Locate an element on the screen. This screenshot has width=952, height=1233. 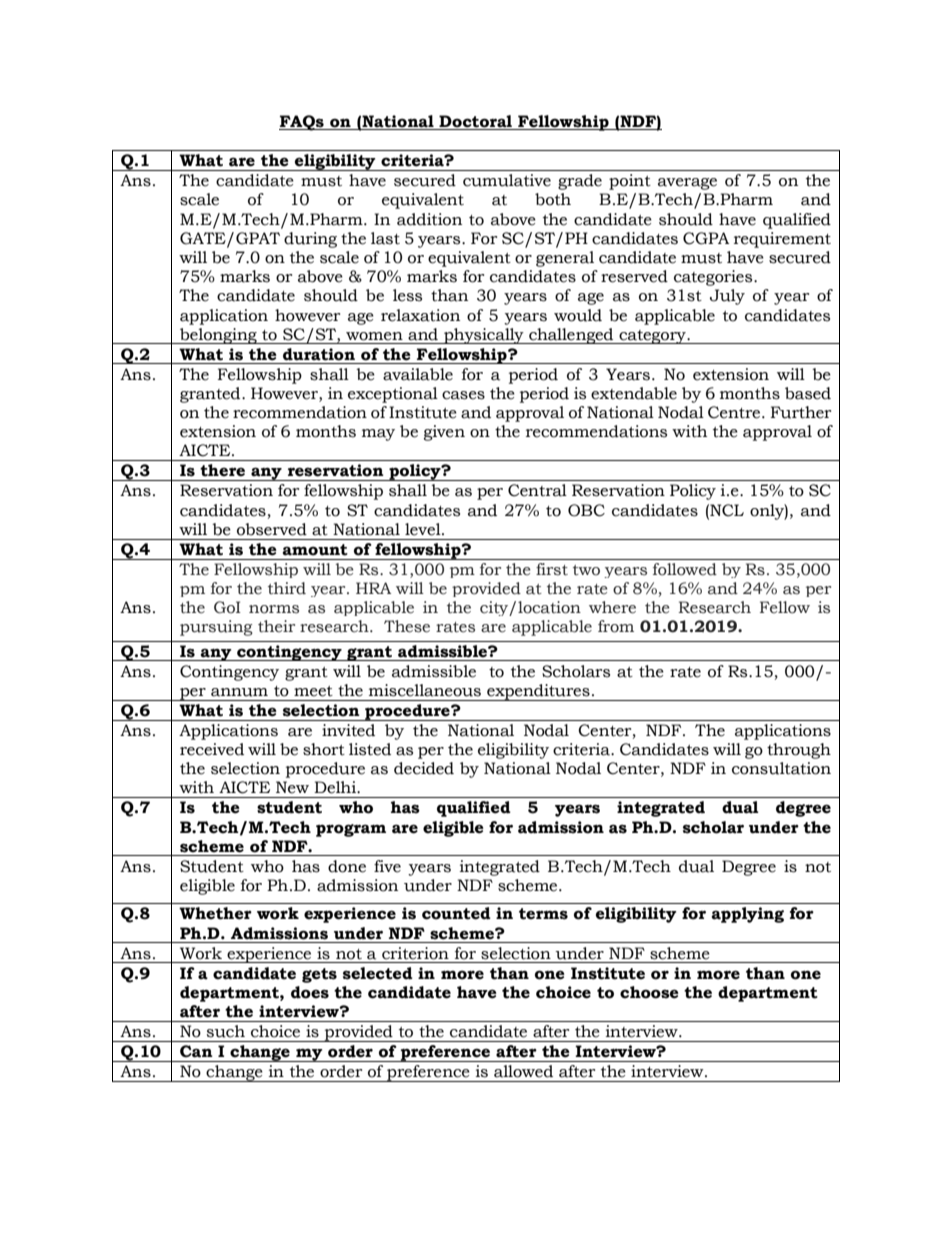
average is located at coordinates (687, 184).
